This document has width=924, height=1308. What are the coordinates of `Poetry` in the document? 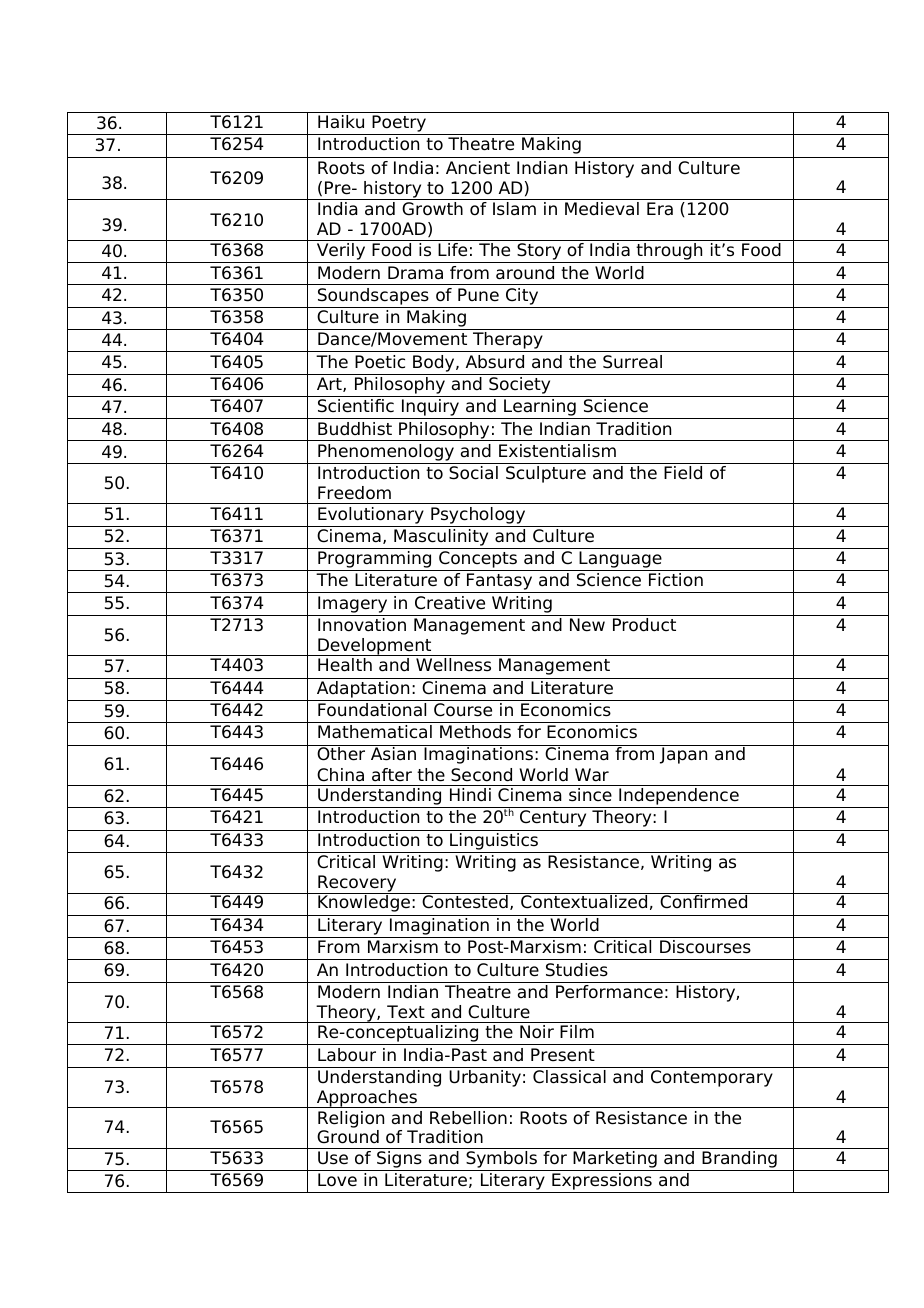 It's located at (399, 125).
